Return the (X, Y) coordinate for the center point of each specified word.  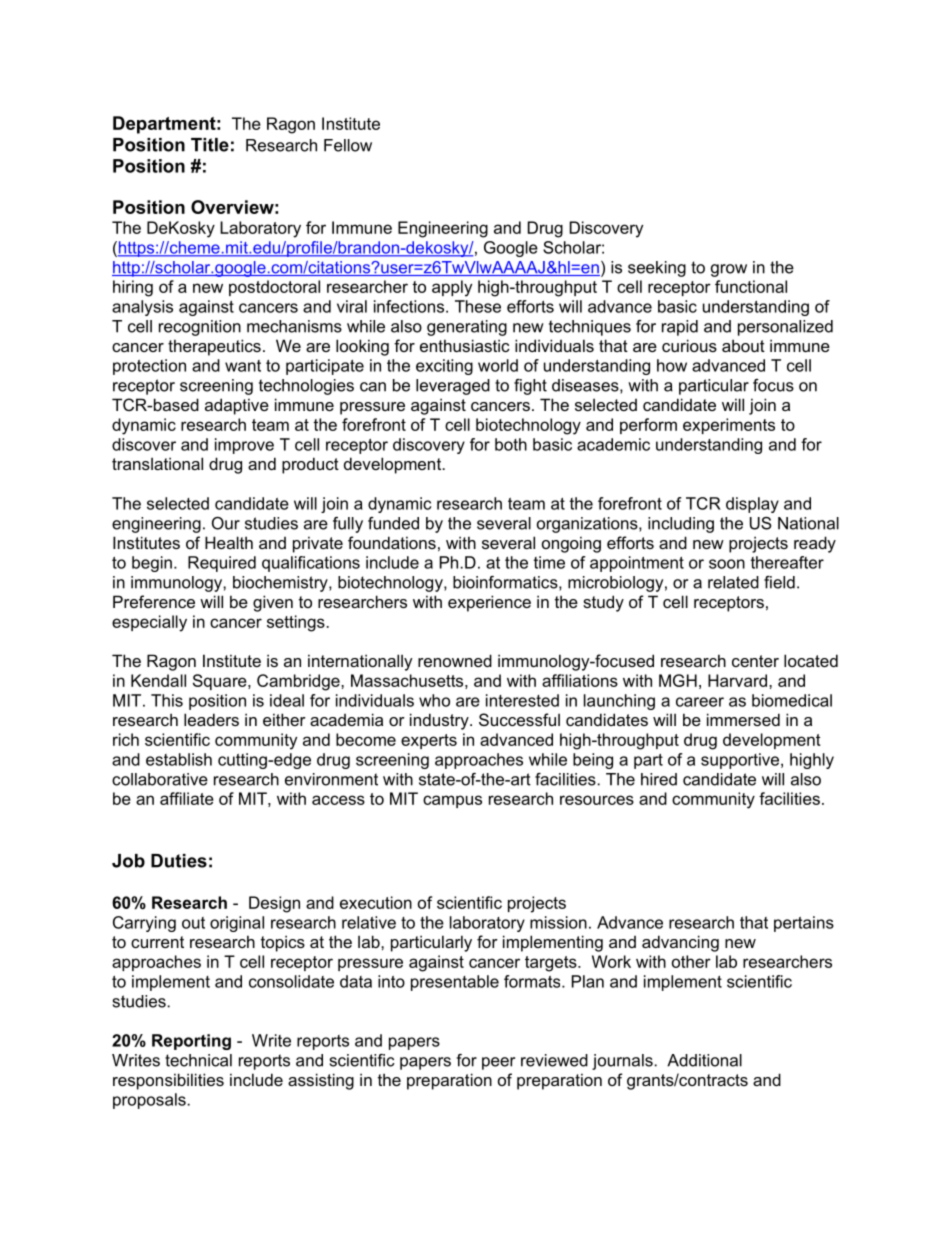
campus (452, 801)
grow (729, 270)
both (511, 444)
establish (179, 759)
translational (157, 463)
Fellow (348, 145)
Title (210, 145)
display (752, 505)
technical (198, 1060)
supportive (741, 761)
